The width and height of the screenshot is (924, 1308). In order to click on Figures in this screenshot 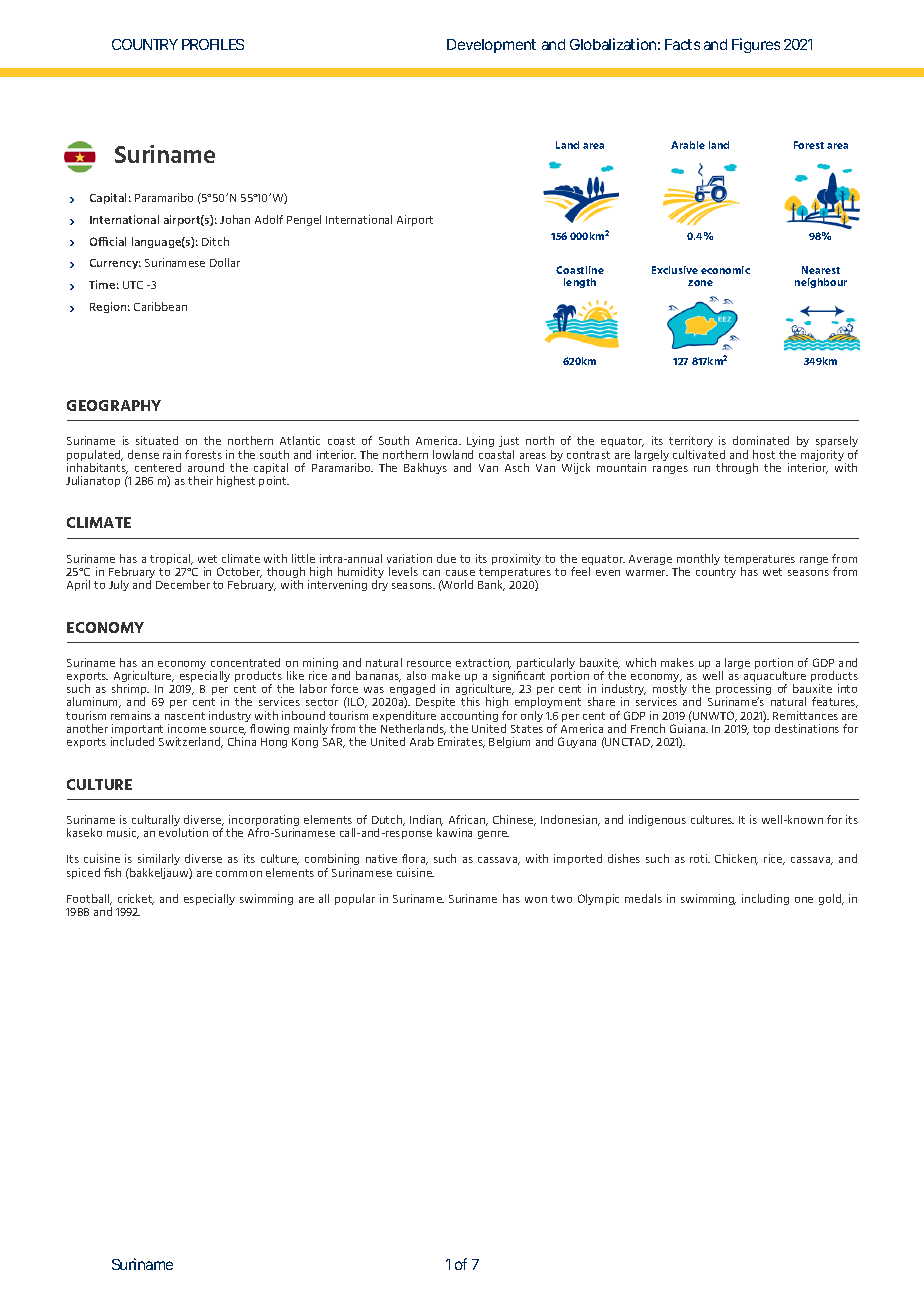, I will do `click(756, 45)`.
